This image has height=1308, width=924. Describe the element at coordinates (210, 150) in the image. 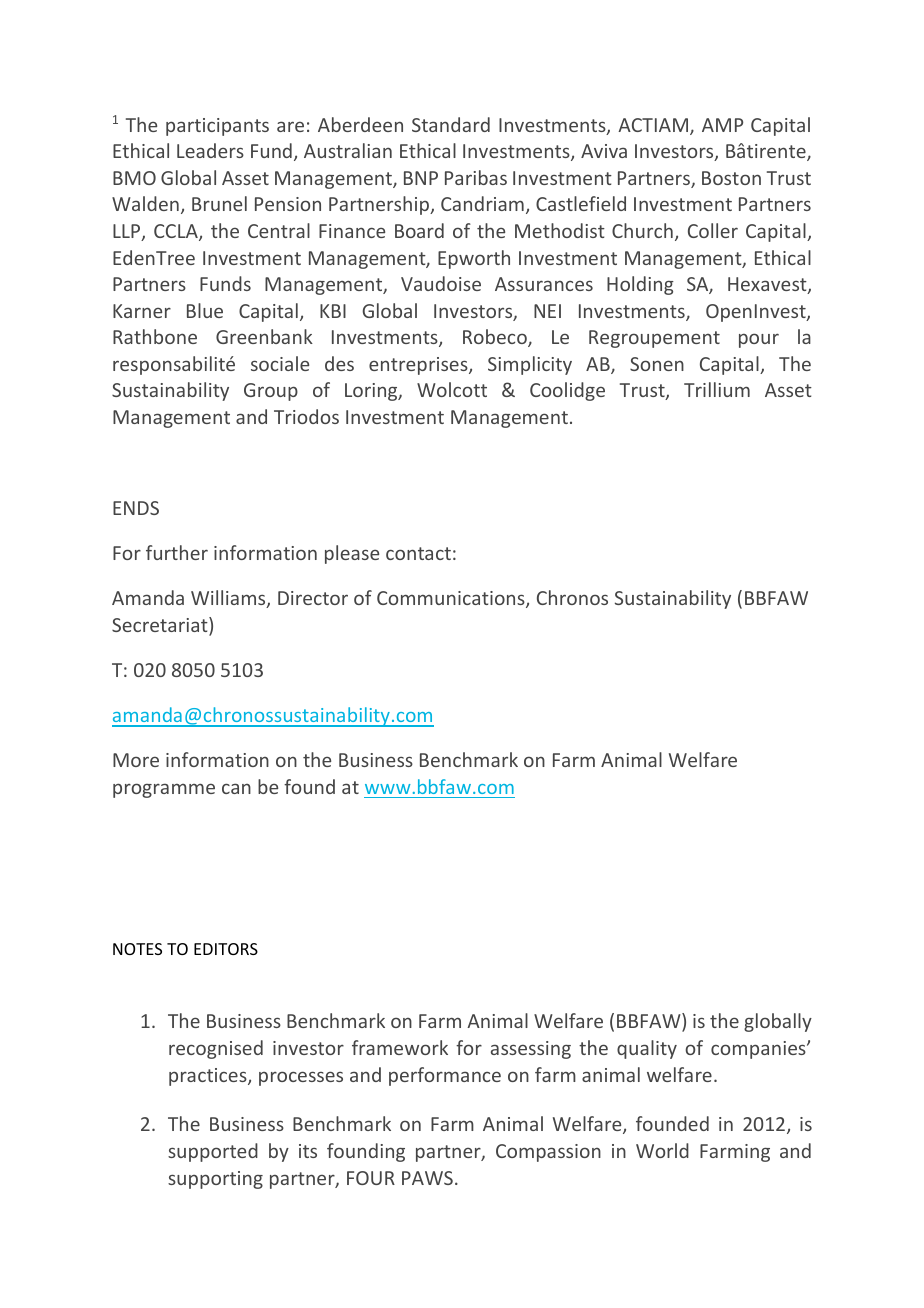

I see `Leaders` at that location.
